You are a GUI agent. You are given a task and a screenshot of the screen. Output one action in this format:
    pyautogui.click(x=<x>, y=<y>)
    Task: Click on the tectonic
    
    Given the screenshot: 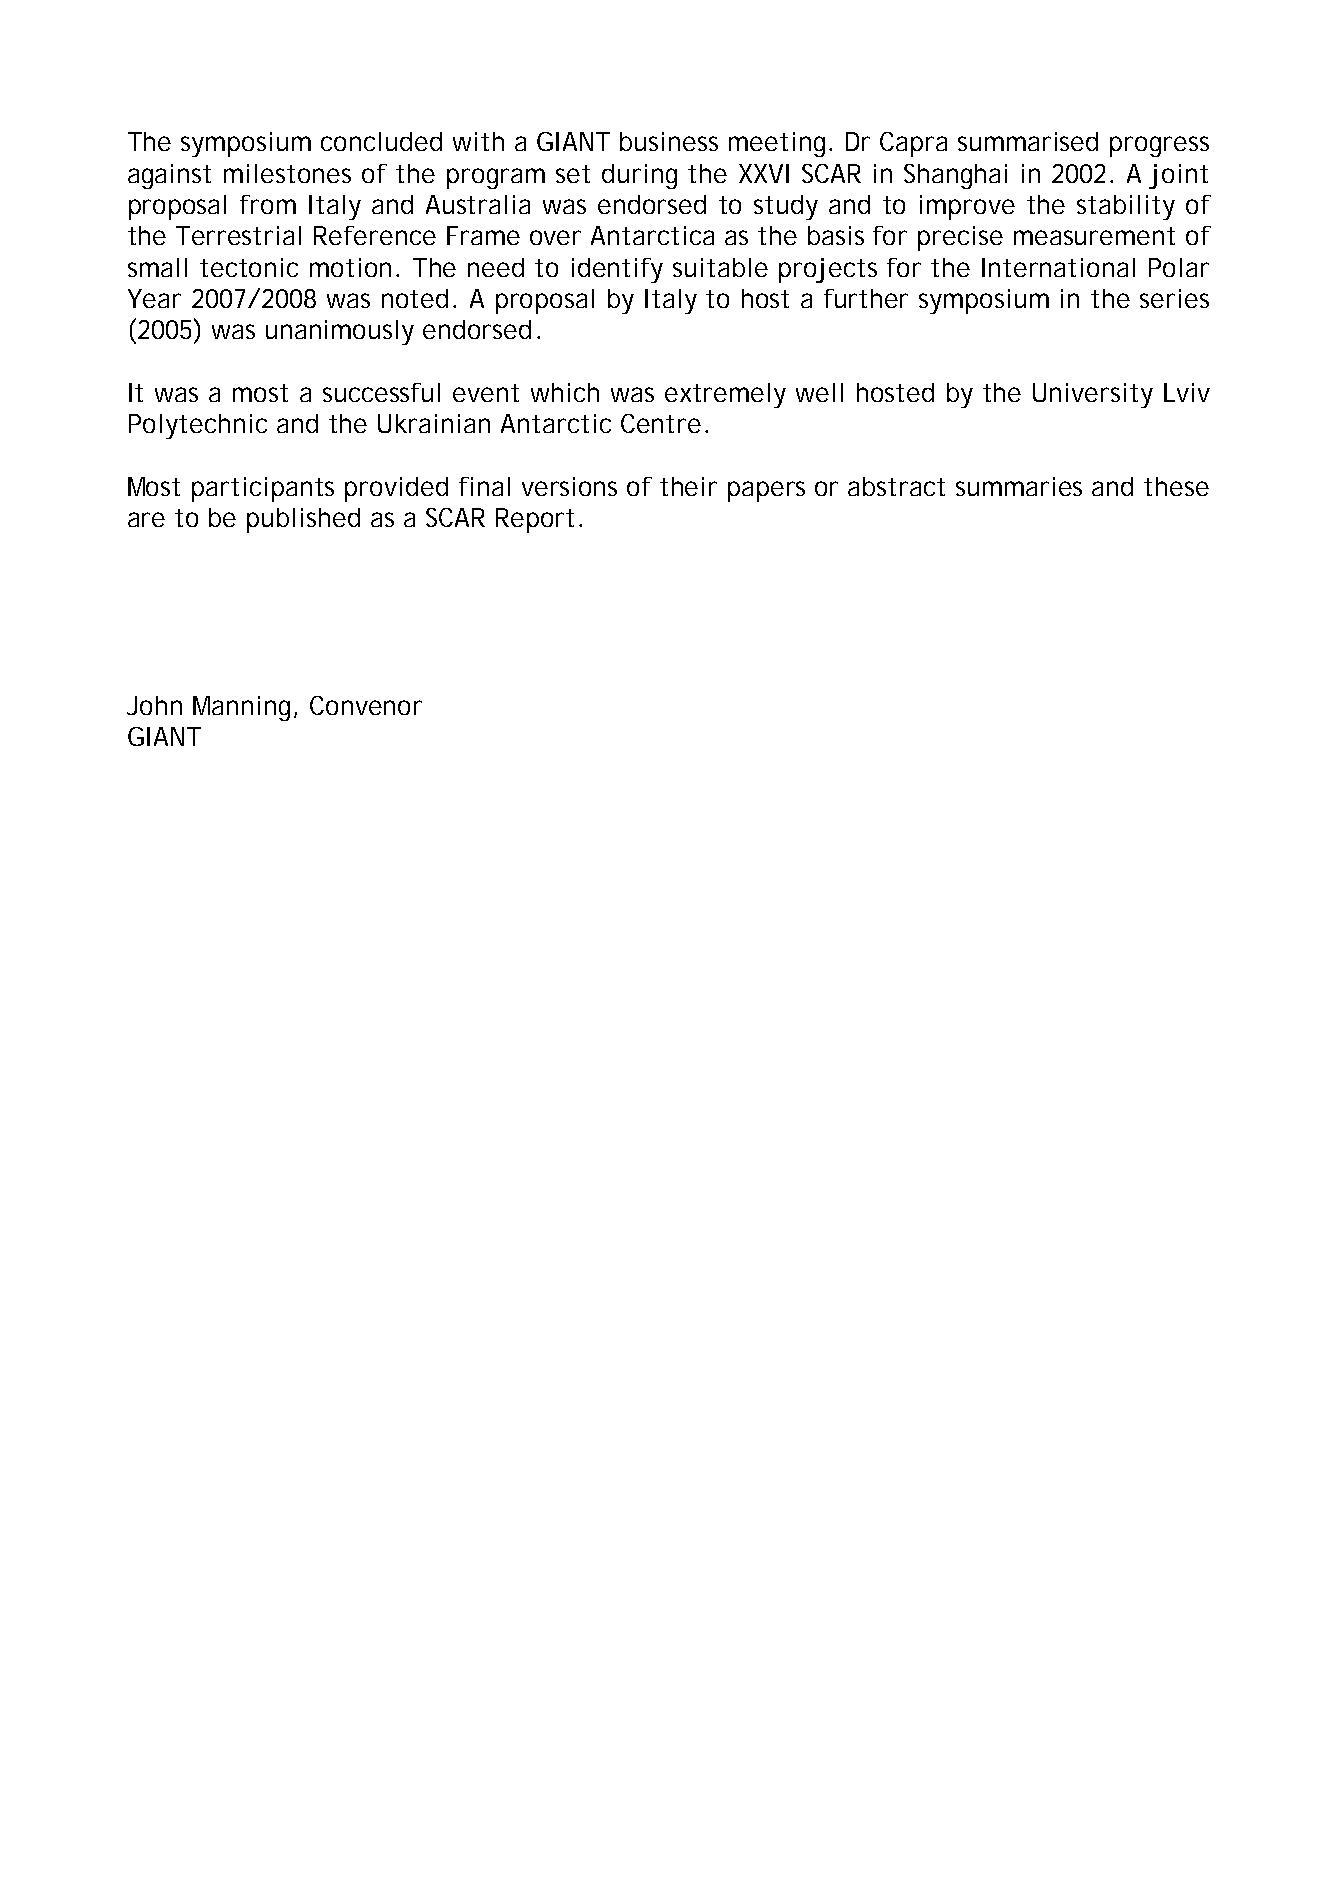 What is the action you would take?
    pyautogui.click(x=249, y=267)
